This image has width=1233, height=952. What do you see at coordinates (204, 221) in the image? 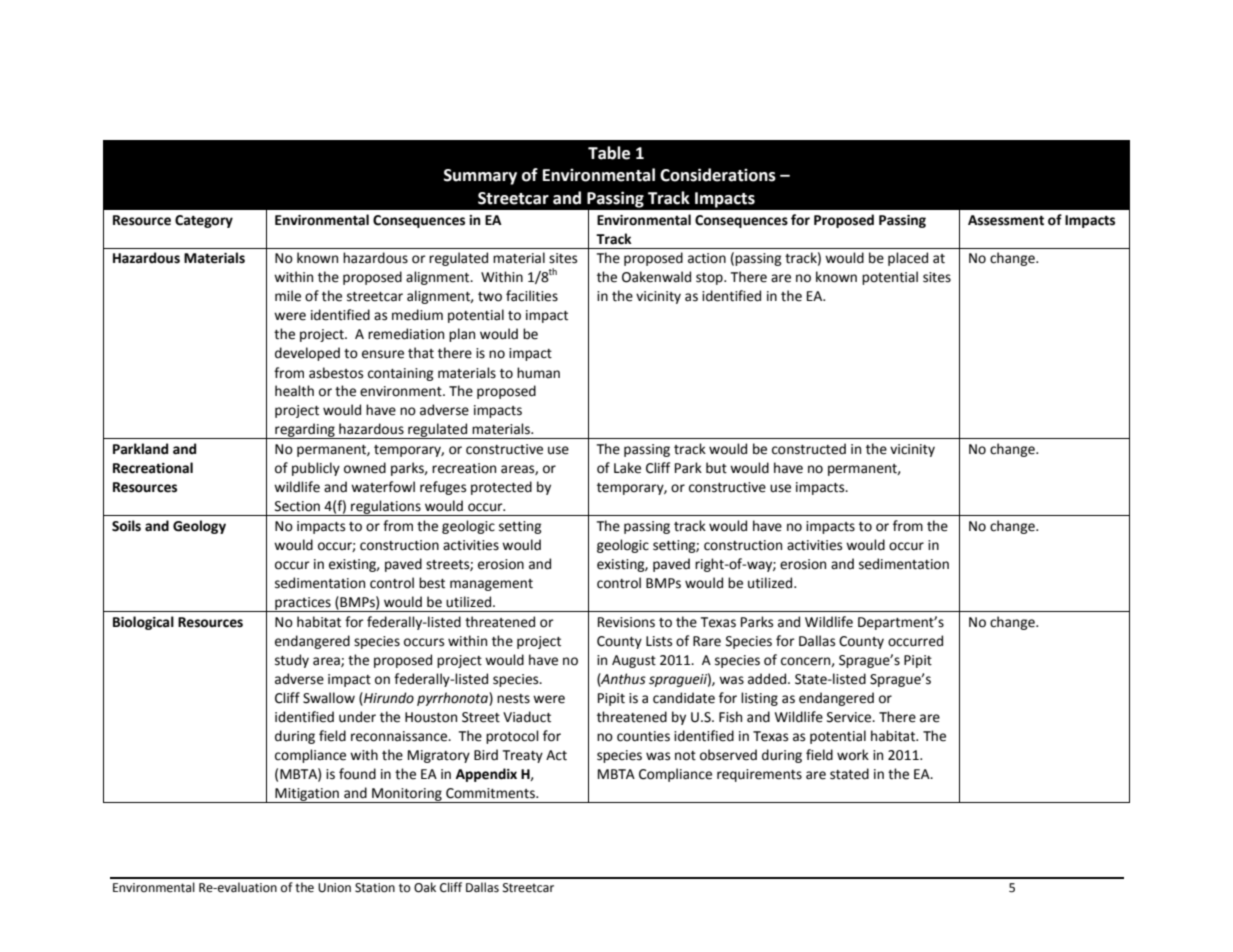
I see `Category` at bounding box center [204, 221].
